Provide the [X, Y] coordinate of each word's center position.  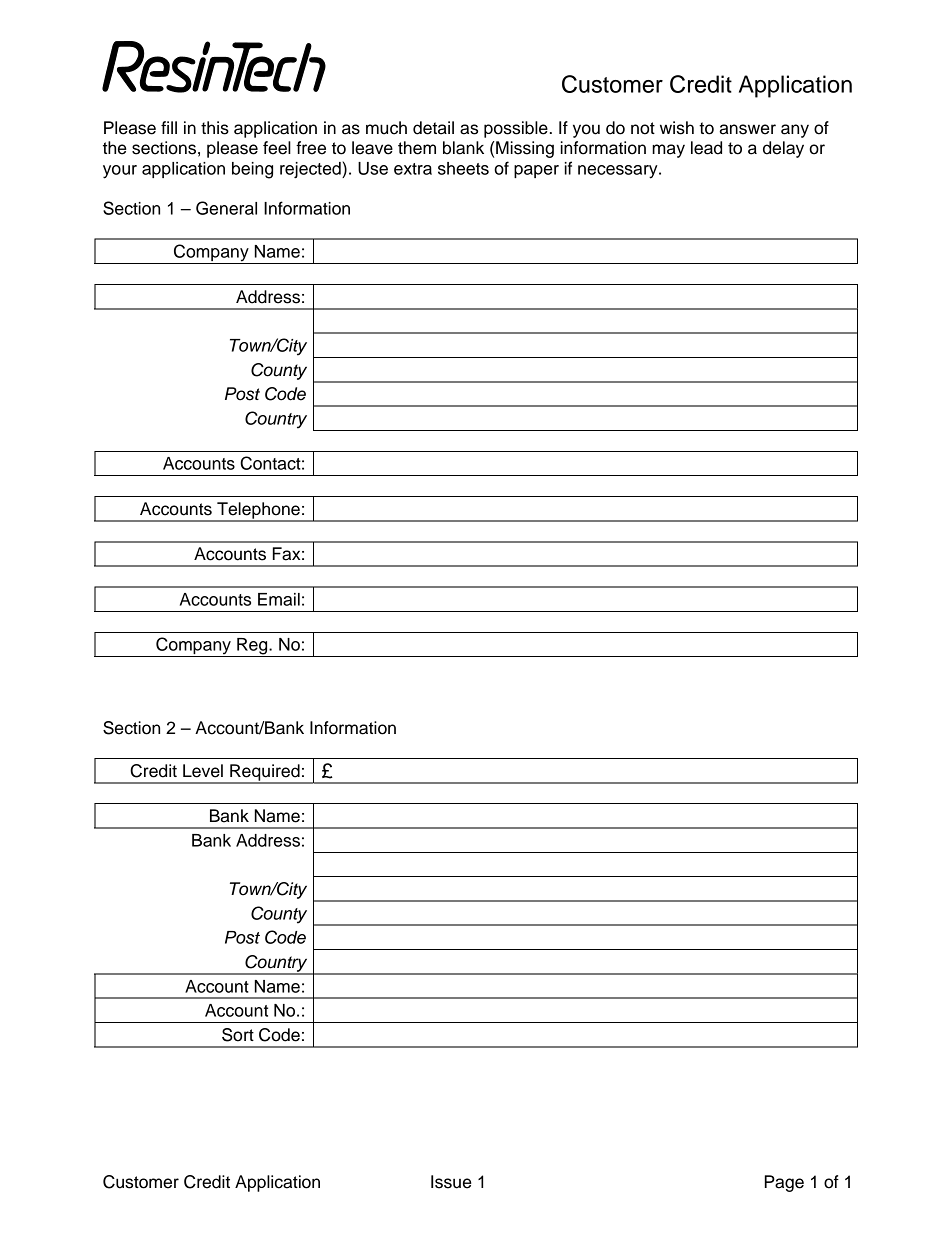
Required [265, 773]
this [215, 128]
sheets [463, 168]
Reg [252, 647]
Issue [451, 1182]
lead [706, 148]
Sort [238, 1035]
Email [279, 599]
